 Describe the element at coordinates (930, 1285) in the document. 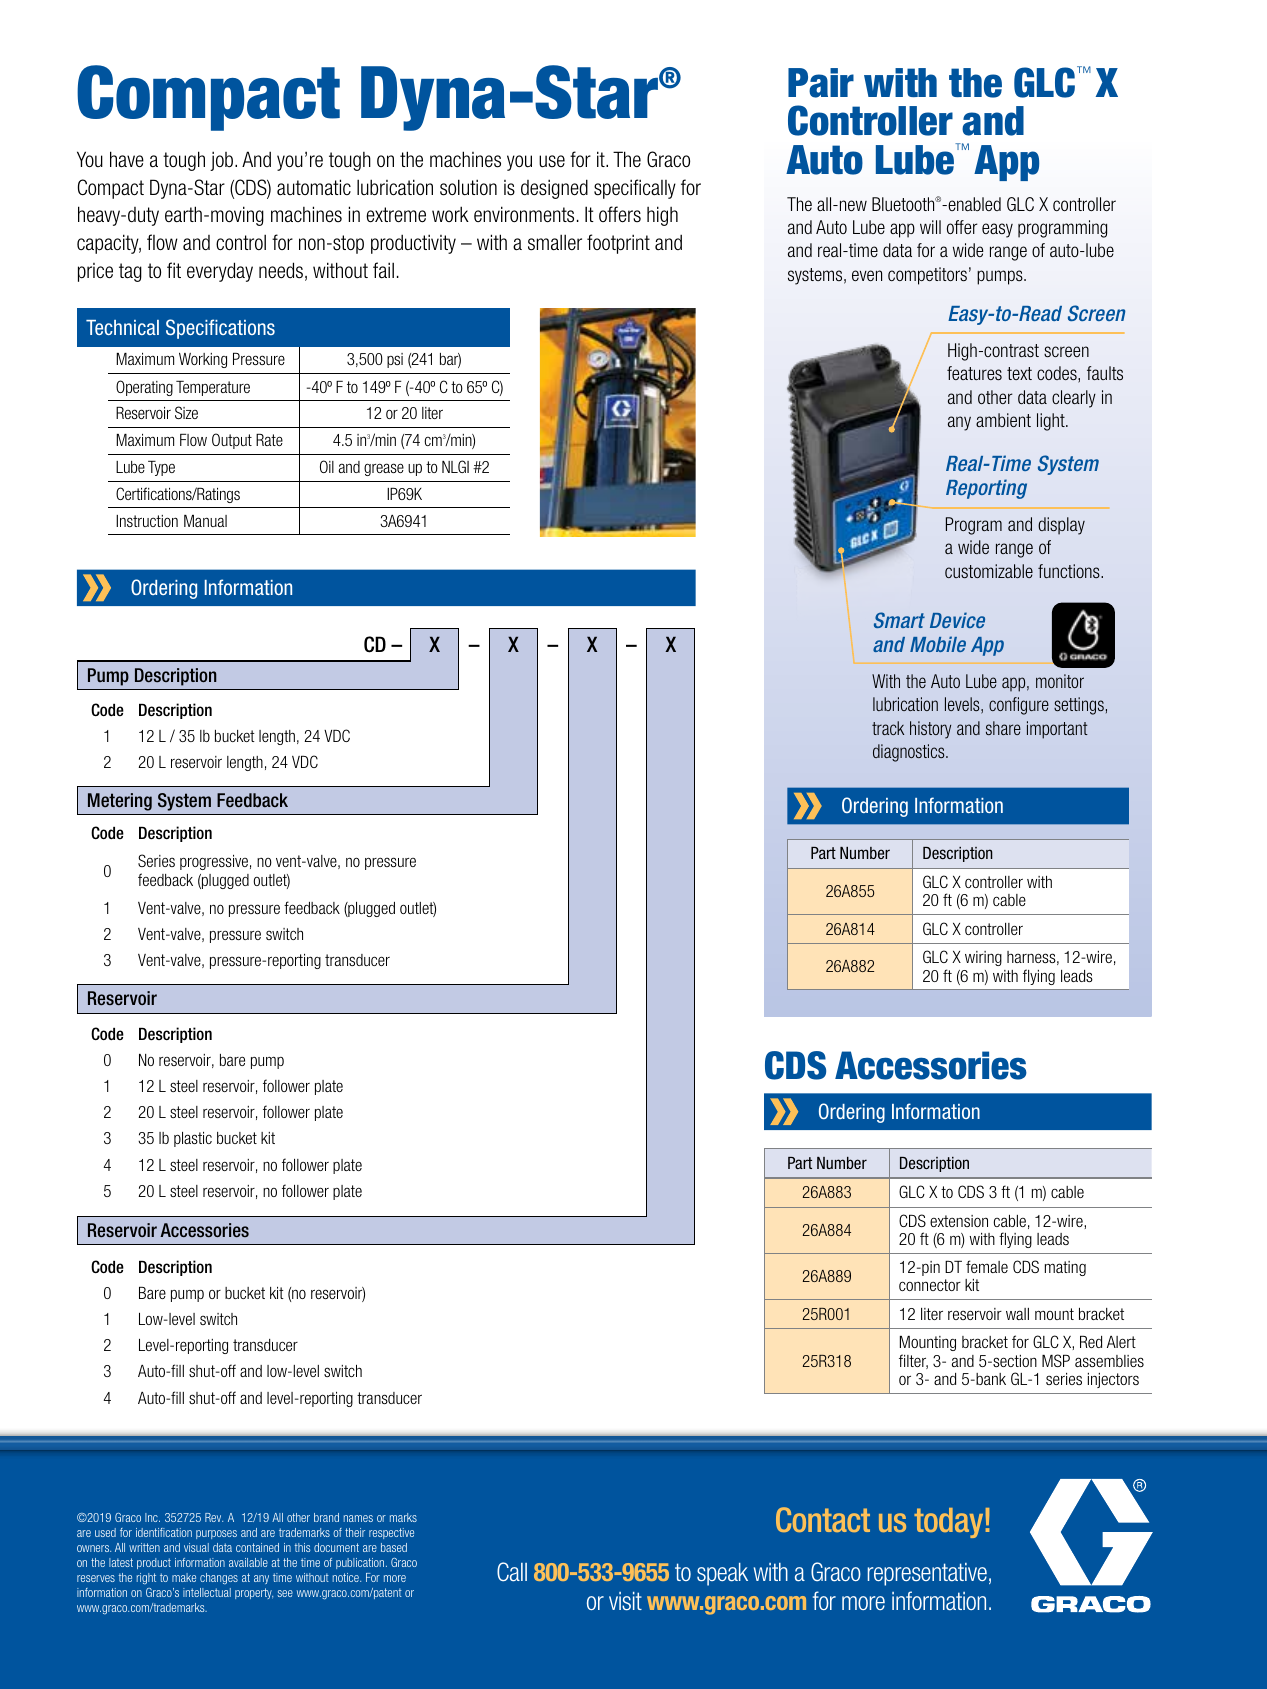

I see `connector` at that location.
